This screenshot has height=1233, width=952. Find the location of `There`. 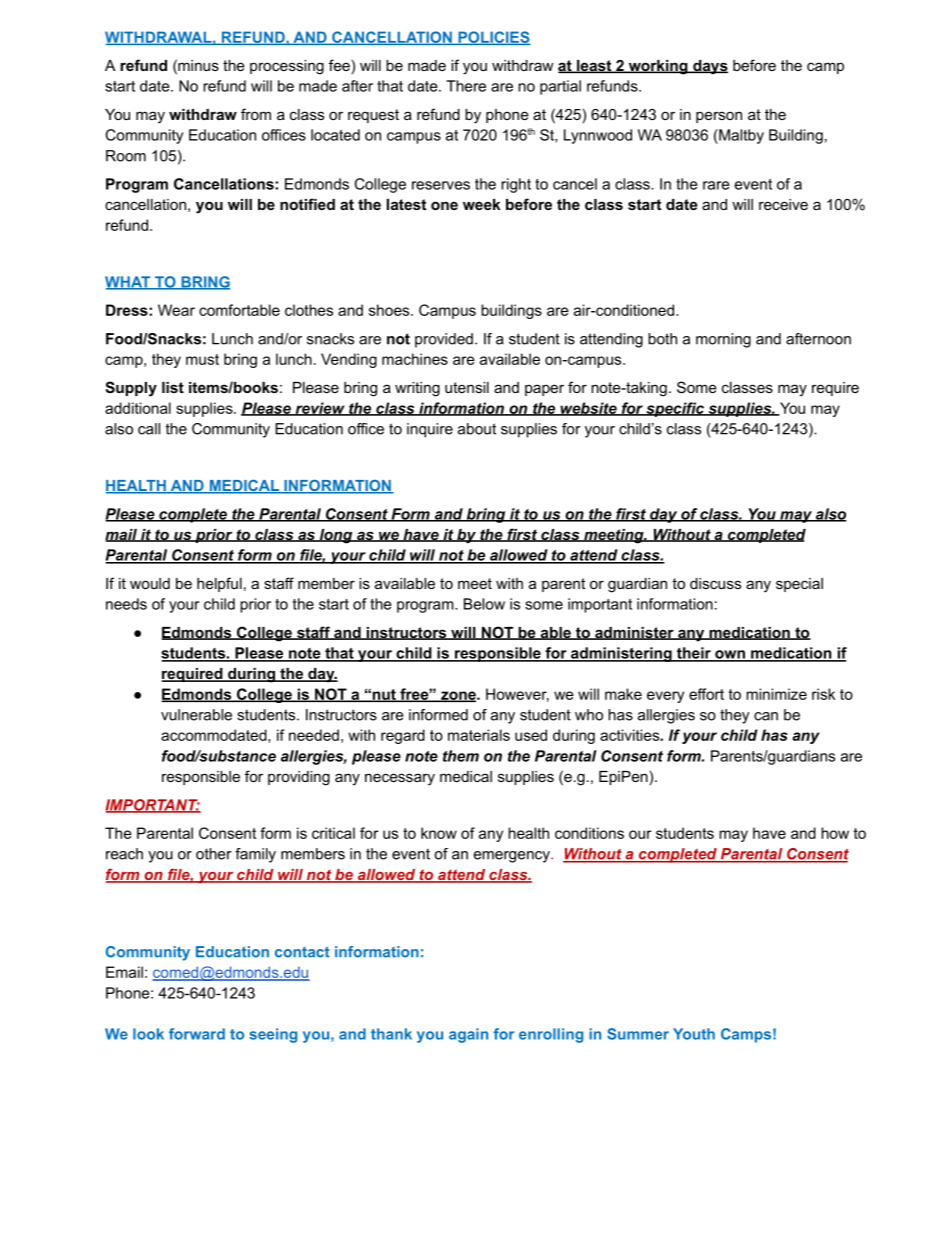

There is located at coordinates (466, 86).
